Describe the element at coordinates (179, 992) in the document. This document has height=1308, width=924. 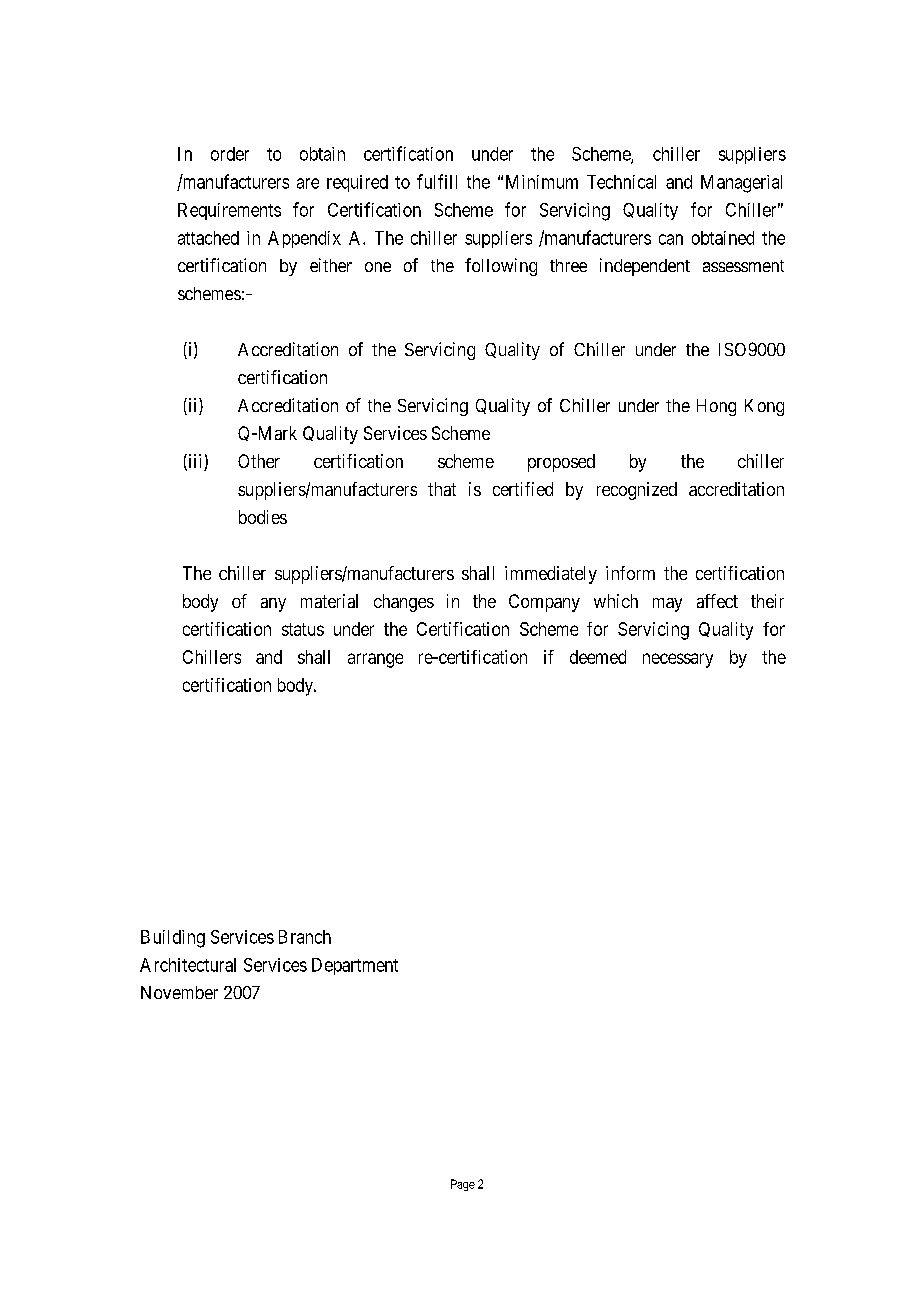
I see `November` at that location.
